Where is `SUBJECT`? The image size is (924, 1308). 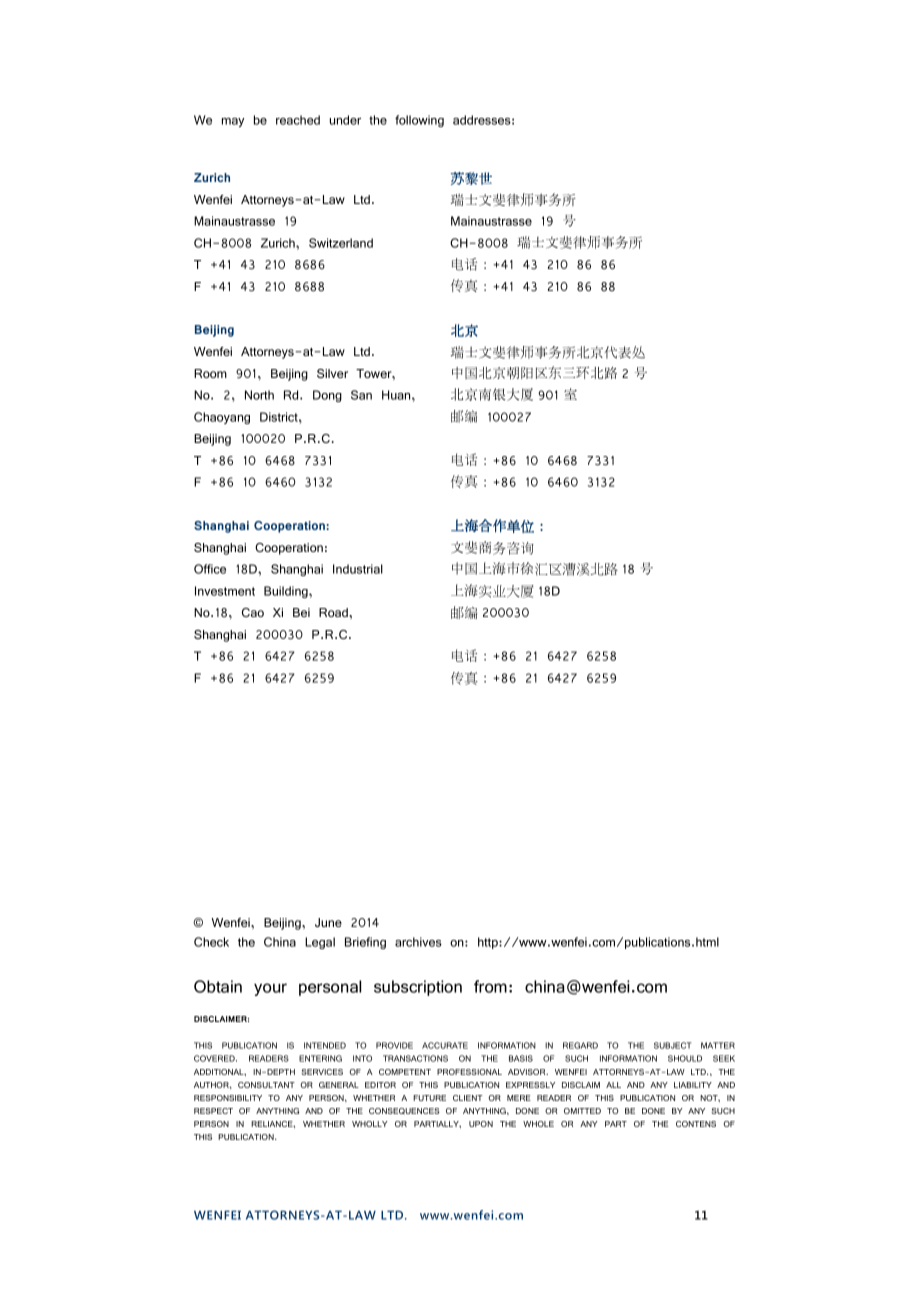 SUBJECT is located at coordinates (673, 1045).
